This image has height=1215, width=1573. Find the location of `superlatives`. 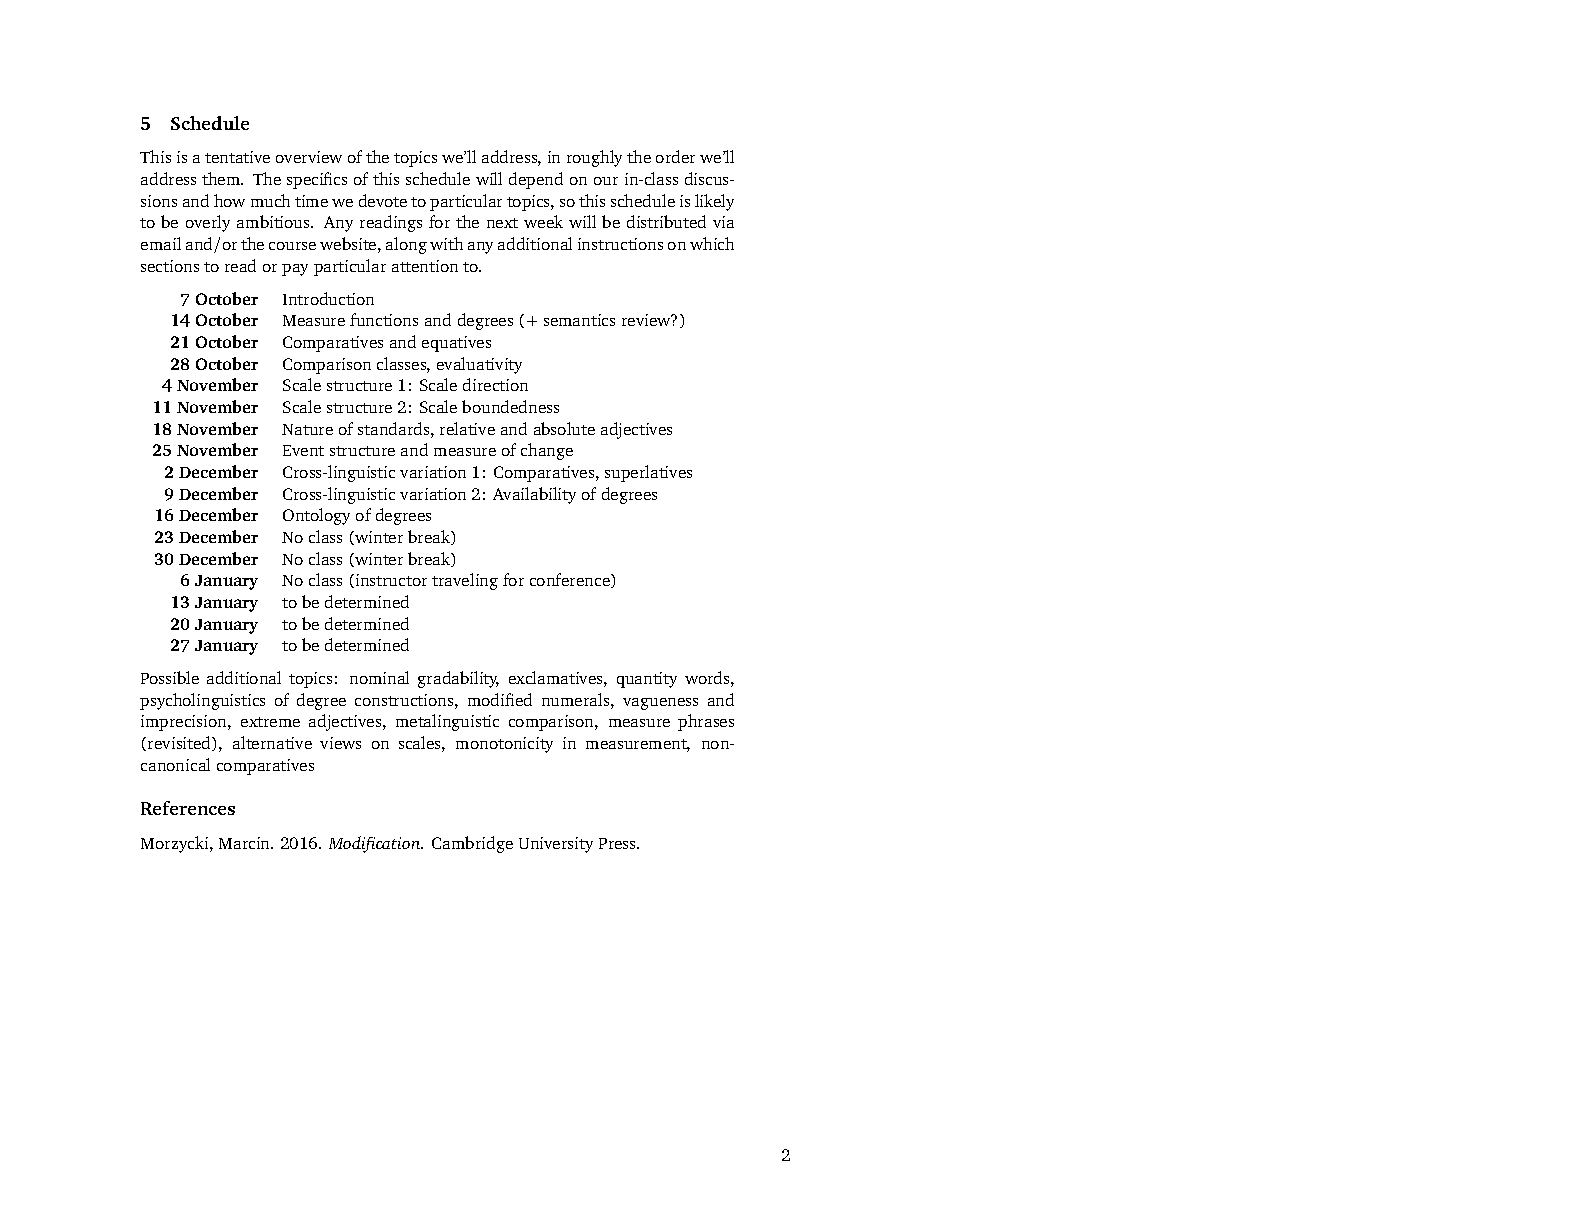

superlatives is located at coordinates (648, 473).
